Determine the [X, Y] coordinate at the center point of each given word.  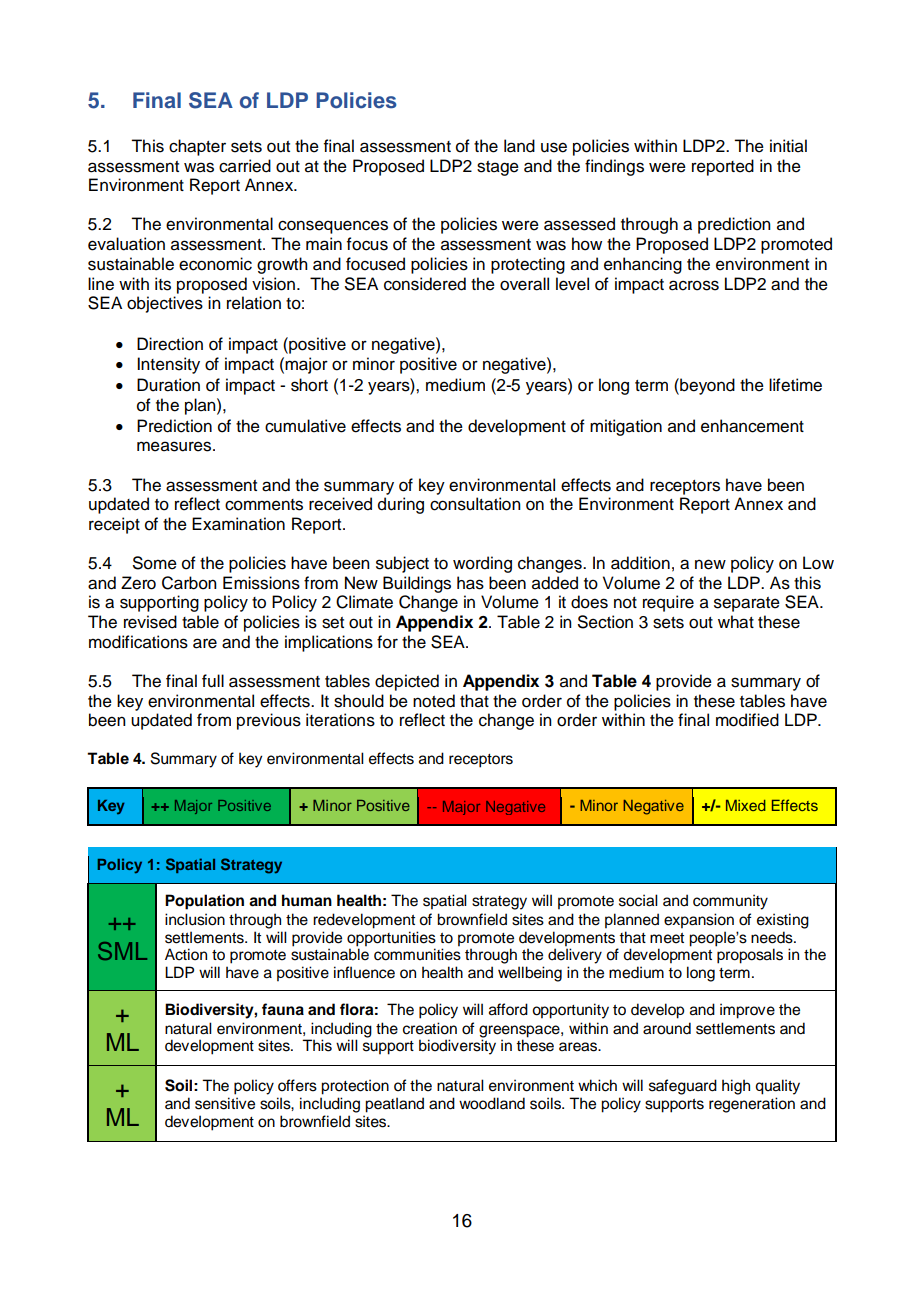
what [736, 622]
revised [150, 622]
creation [430, 1028]
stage [498, 168]
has [470, 583]
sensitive [225, 1103]
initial [788, 146]
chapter [197, 147]
